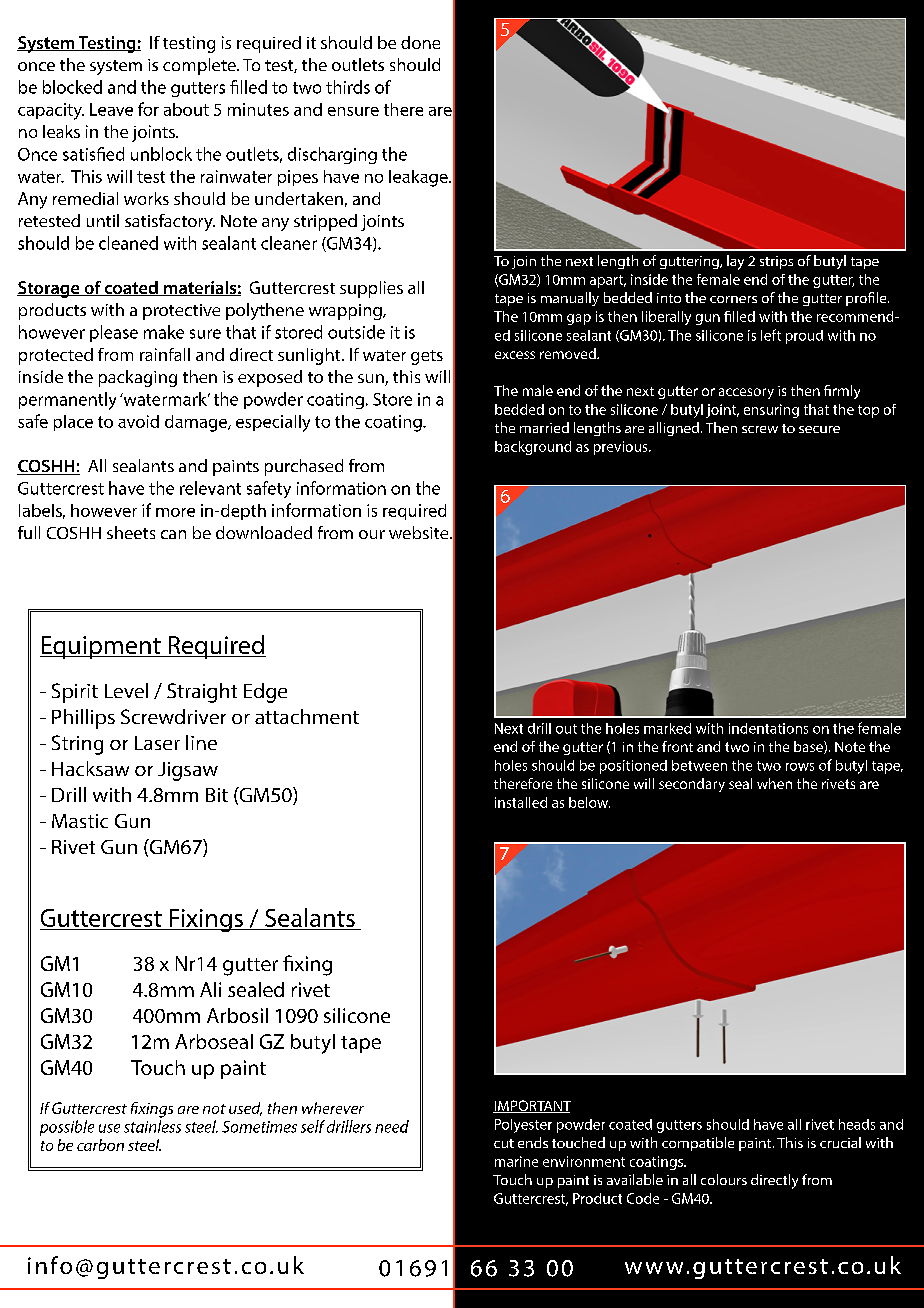 This screenshot has height=1308, width=924. What do you see at coordinates (420, 42) in the screenshot?
I see `done` at bounding box center [420, 42].
